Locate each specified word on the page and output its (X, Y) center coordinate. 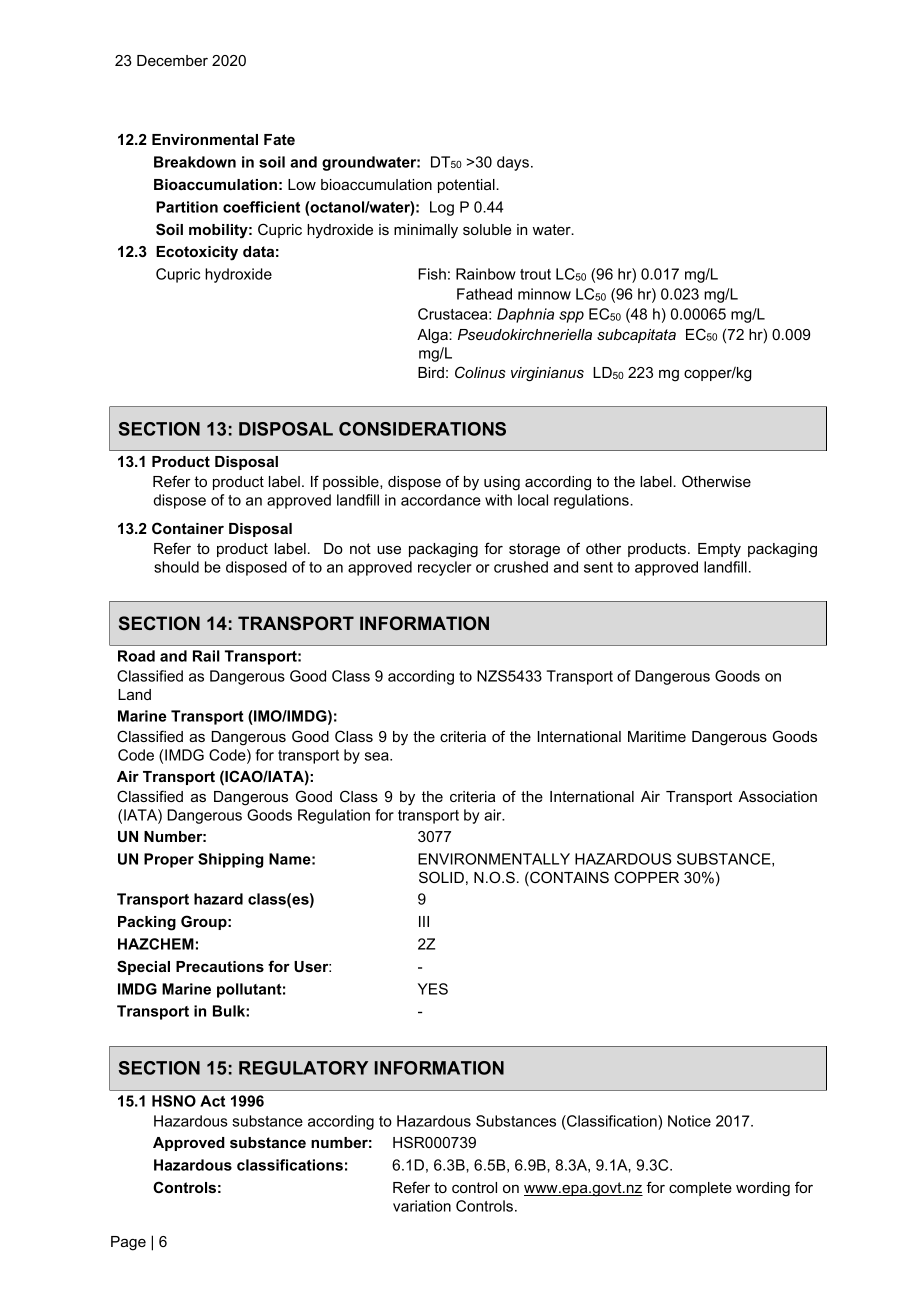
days (513, 163)
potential (467, 186)
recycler (445, 568)
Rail (206, 656)
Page (128, 1243)
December (172, 60)
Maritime (657, 736)
